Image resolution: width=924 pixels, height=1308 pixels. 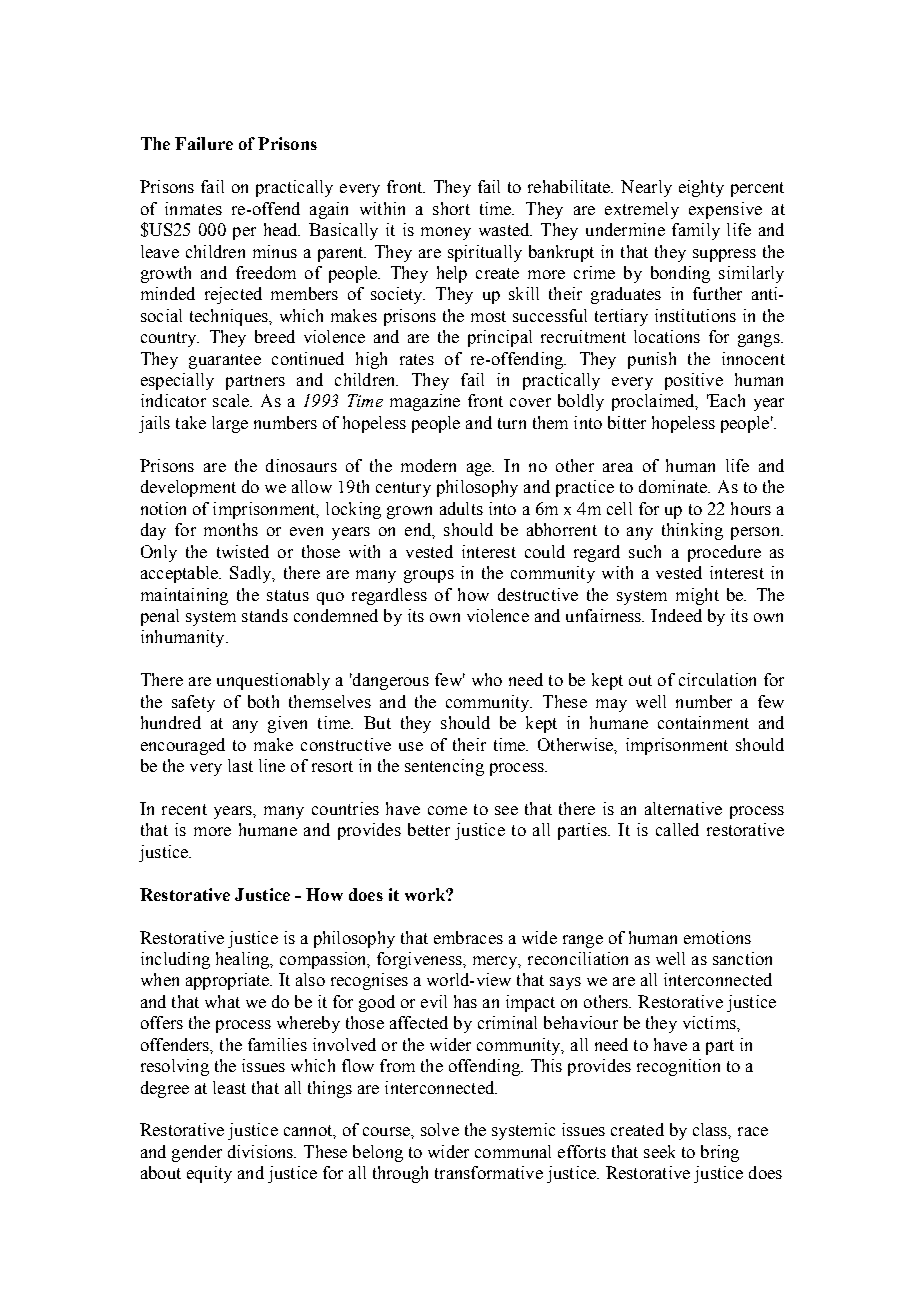 I want to click on safety, so click(x=193, y=703).
